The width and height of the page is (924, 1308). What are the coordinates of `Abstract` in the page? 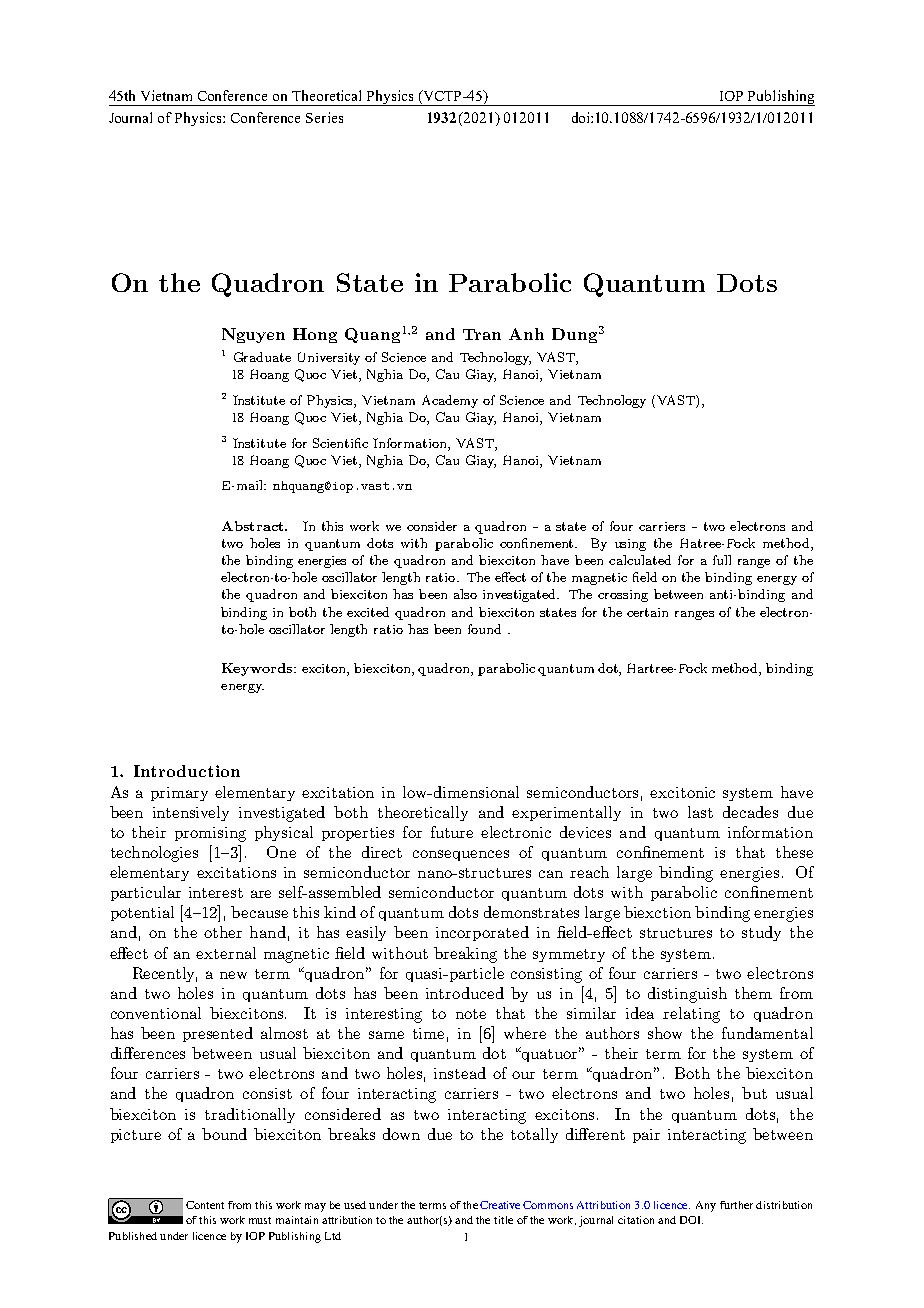 It's located at (254, 526).
